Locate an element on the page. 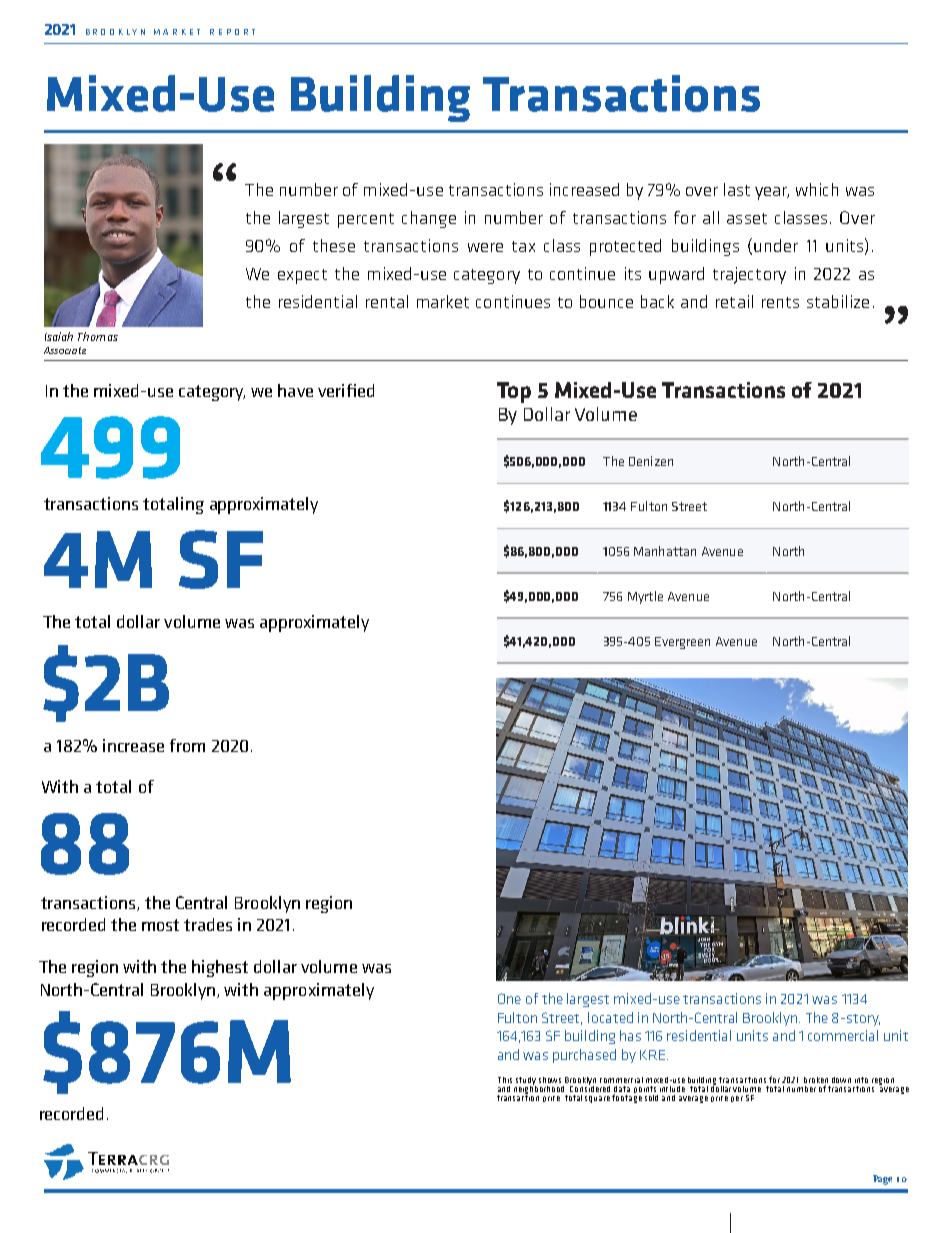 The height and width of the image is (1233, 952). expect is located at coordinates (302, 276).
